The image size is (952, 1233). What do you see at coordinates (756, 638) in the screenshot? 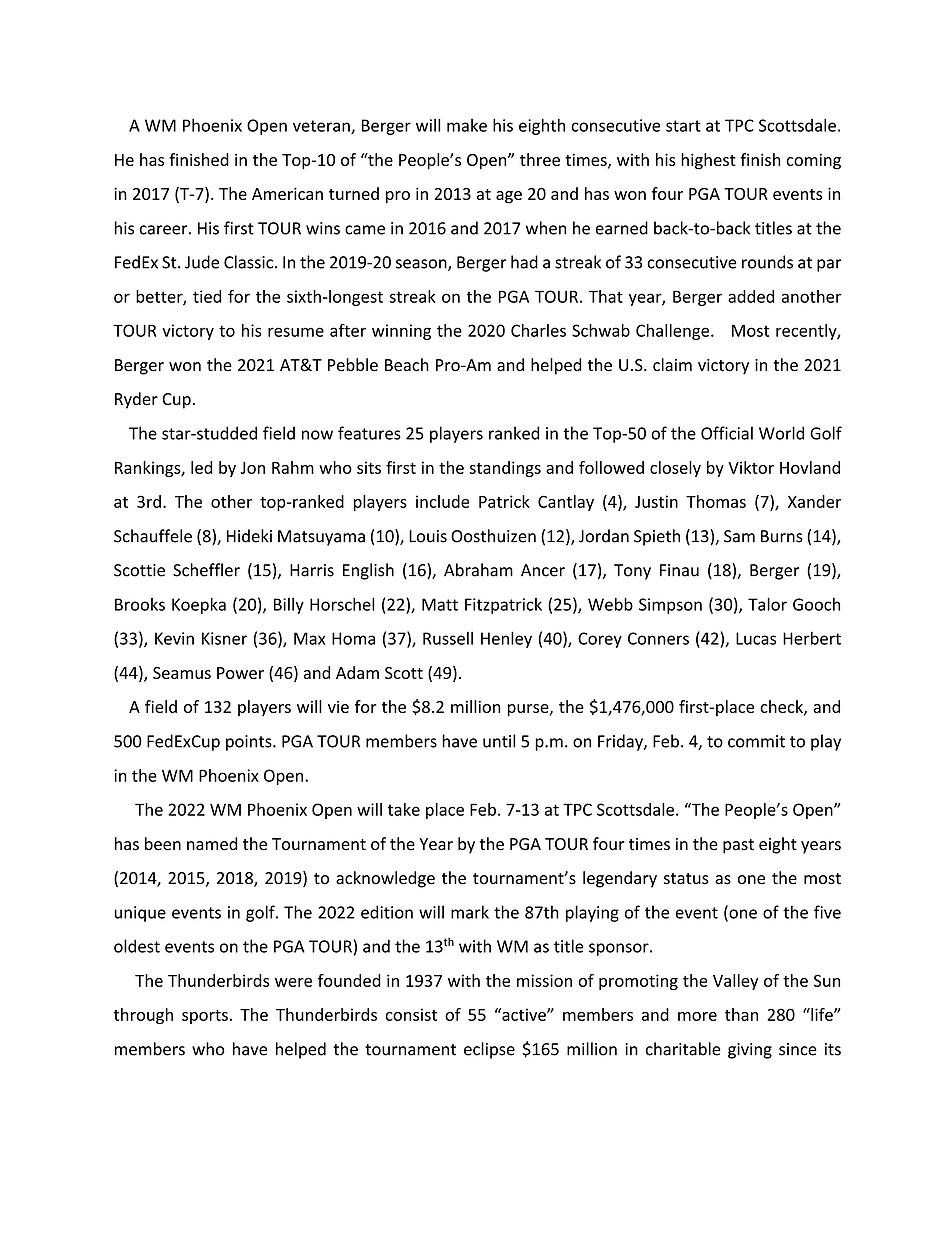
I see `Lucas` at bounding box center [756, 638].
